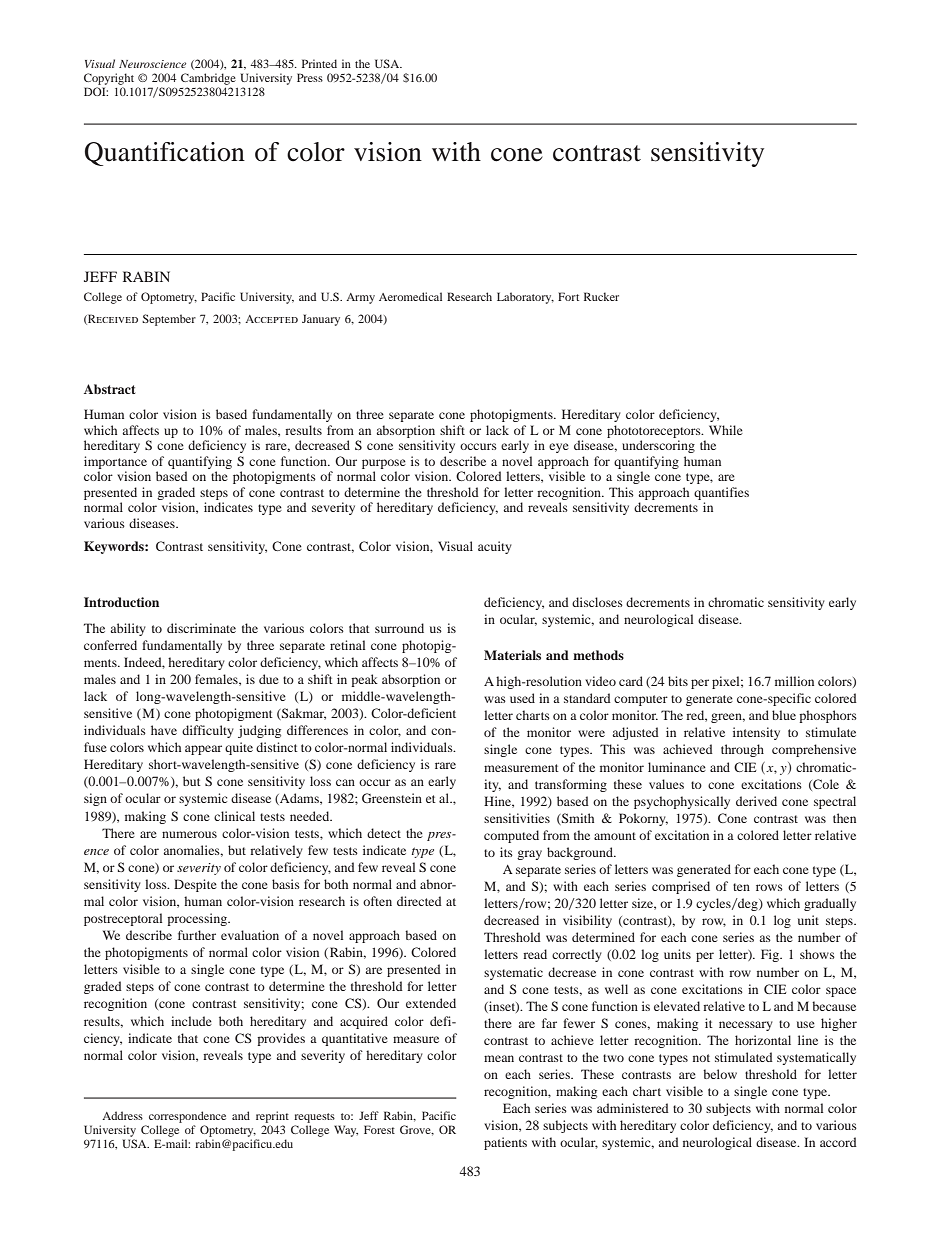 The width and height of the screenshot is (952, 1233). What do you see at coordinates (319, 63) in the screenshot?
I see `Printed` at bounding box center [319, 63].
